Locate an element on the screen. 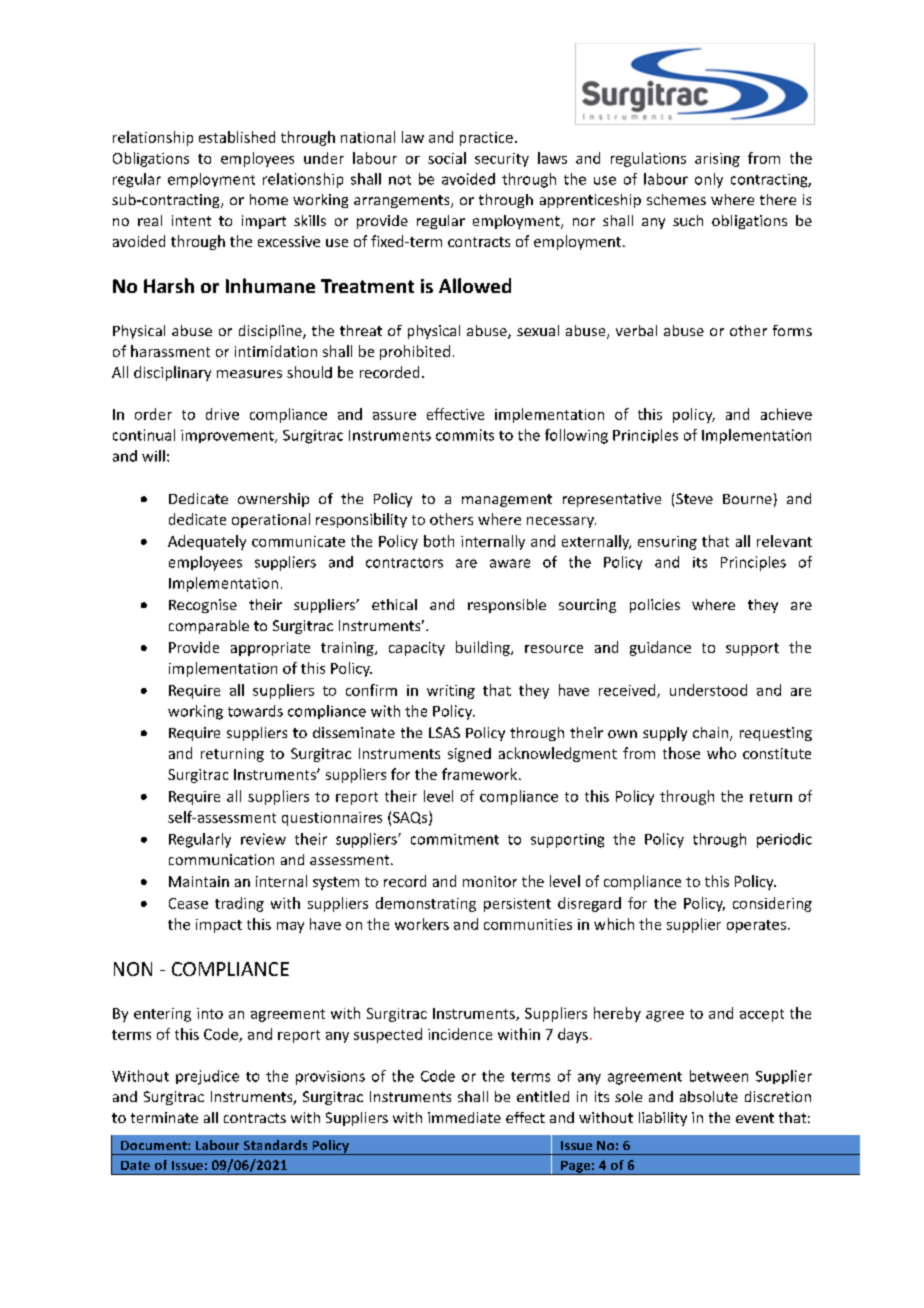 This screenshot has width=924, height=1308. immediate is located at coordinates (464, 1117).
